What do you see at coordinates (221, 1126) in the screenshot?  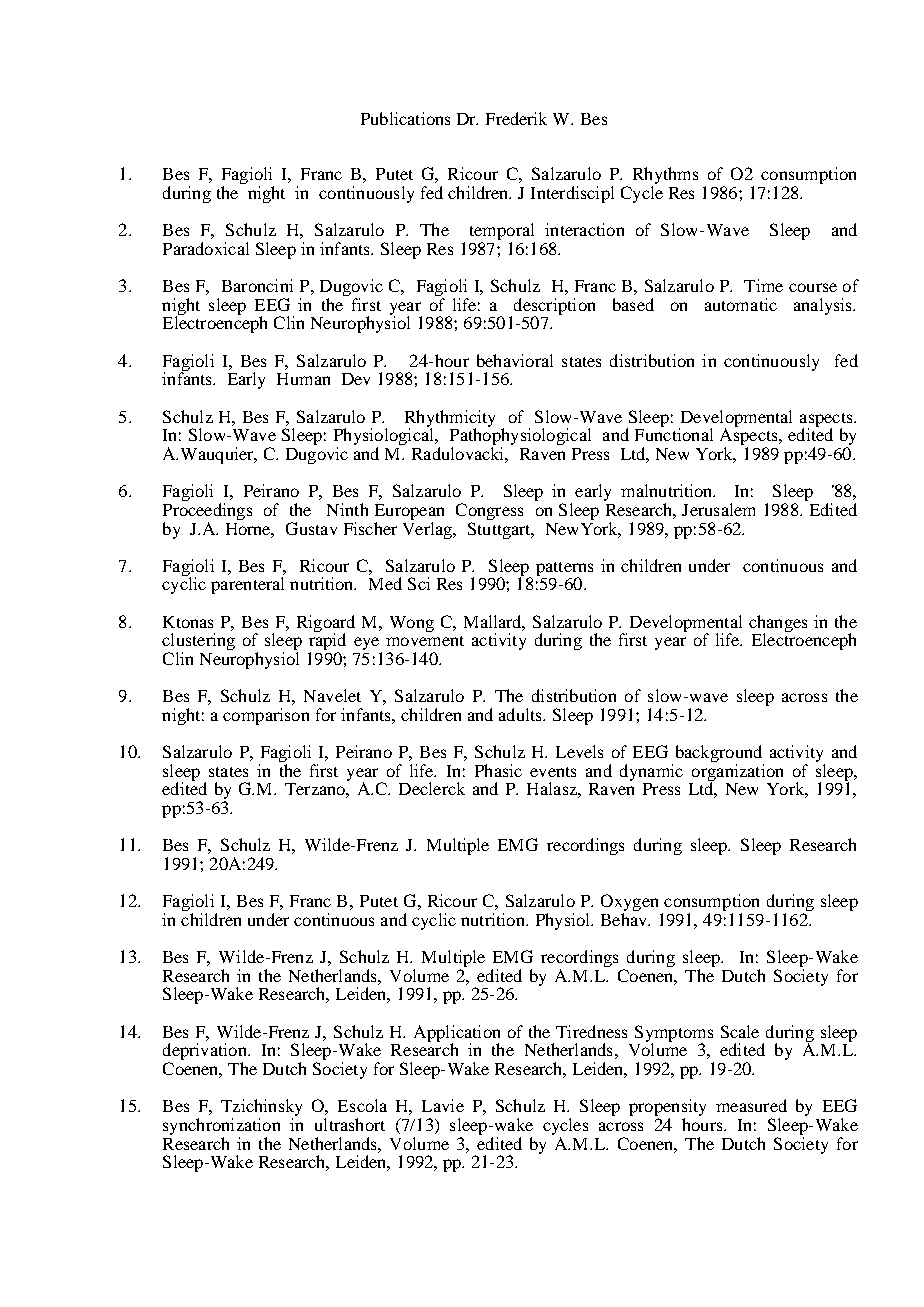 I see `synchronization` at bounding box center [221, 1126].
